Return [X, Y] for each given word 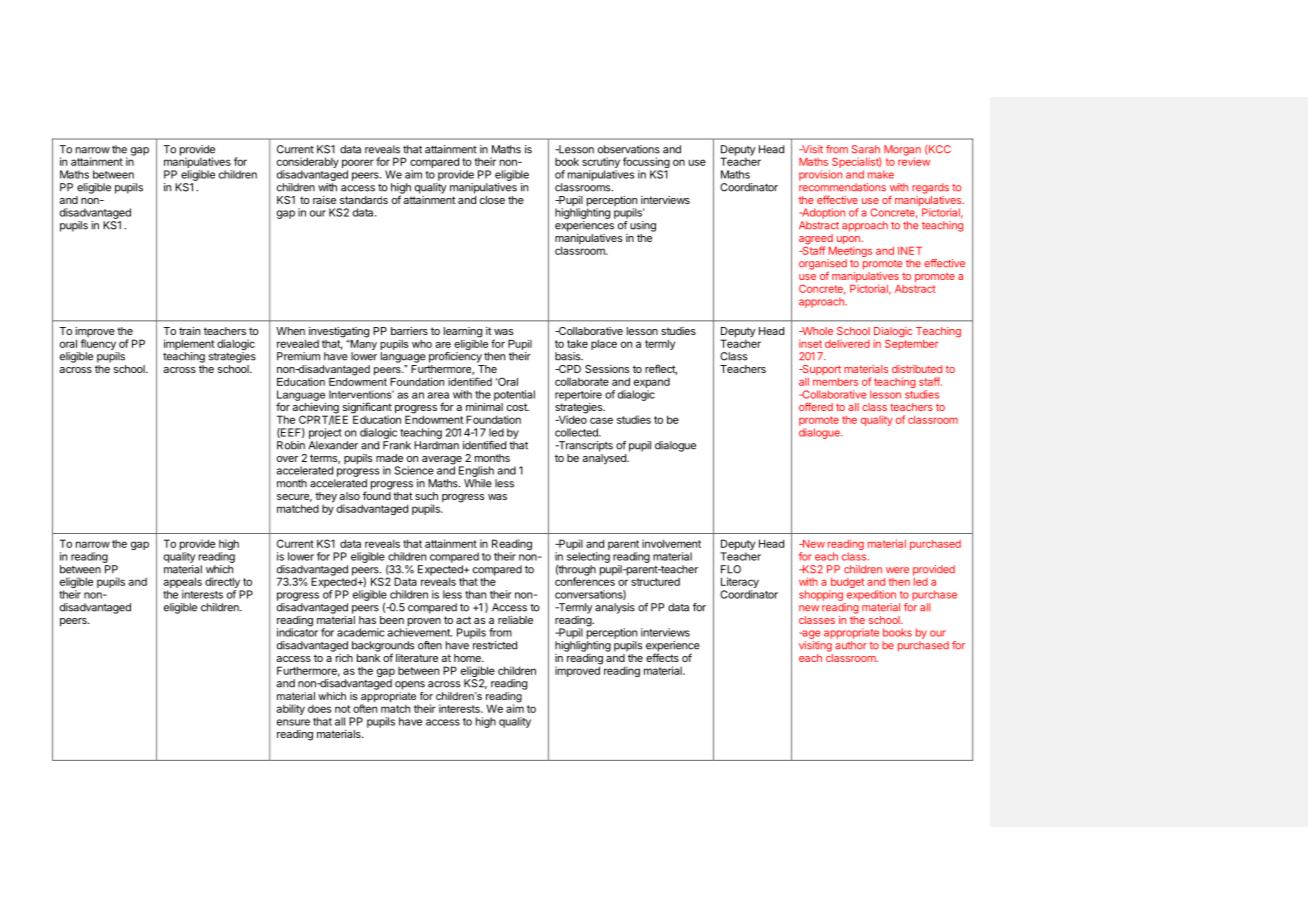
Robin [291, 445]
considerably [308, 164]
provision [820, 175]
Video [571, 418]
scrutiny [601, 164]
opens [410, 685]
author [851, 645]
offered [816, 406]
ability [291, 709]
